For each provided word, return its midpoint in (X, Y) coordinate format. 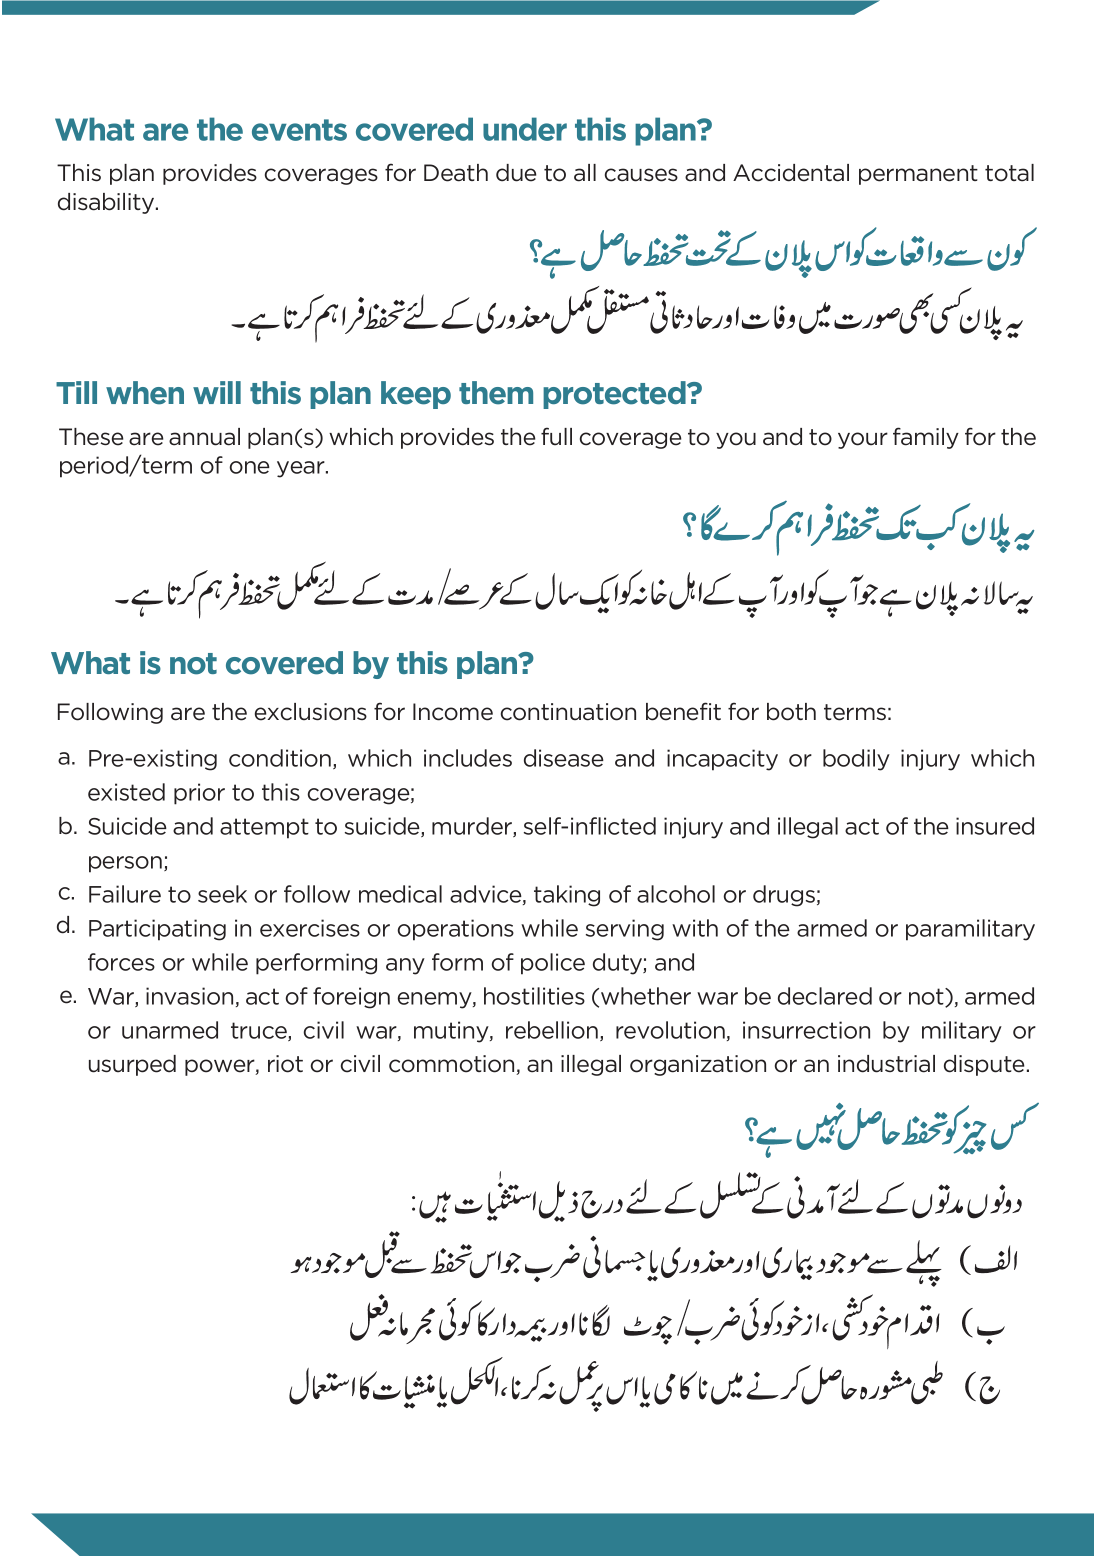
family (926, 438)
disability (107, 203)
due (516, 173)
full (556, 436)
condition (280, 758)
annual (204, 437)
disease (564, 758)
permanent (918, 175)
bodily (856, 760)
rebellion (552, 1030)
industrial (886, 1064)
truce (260, 1031)
